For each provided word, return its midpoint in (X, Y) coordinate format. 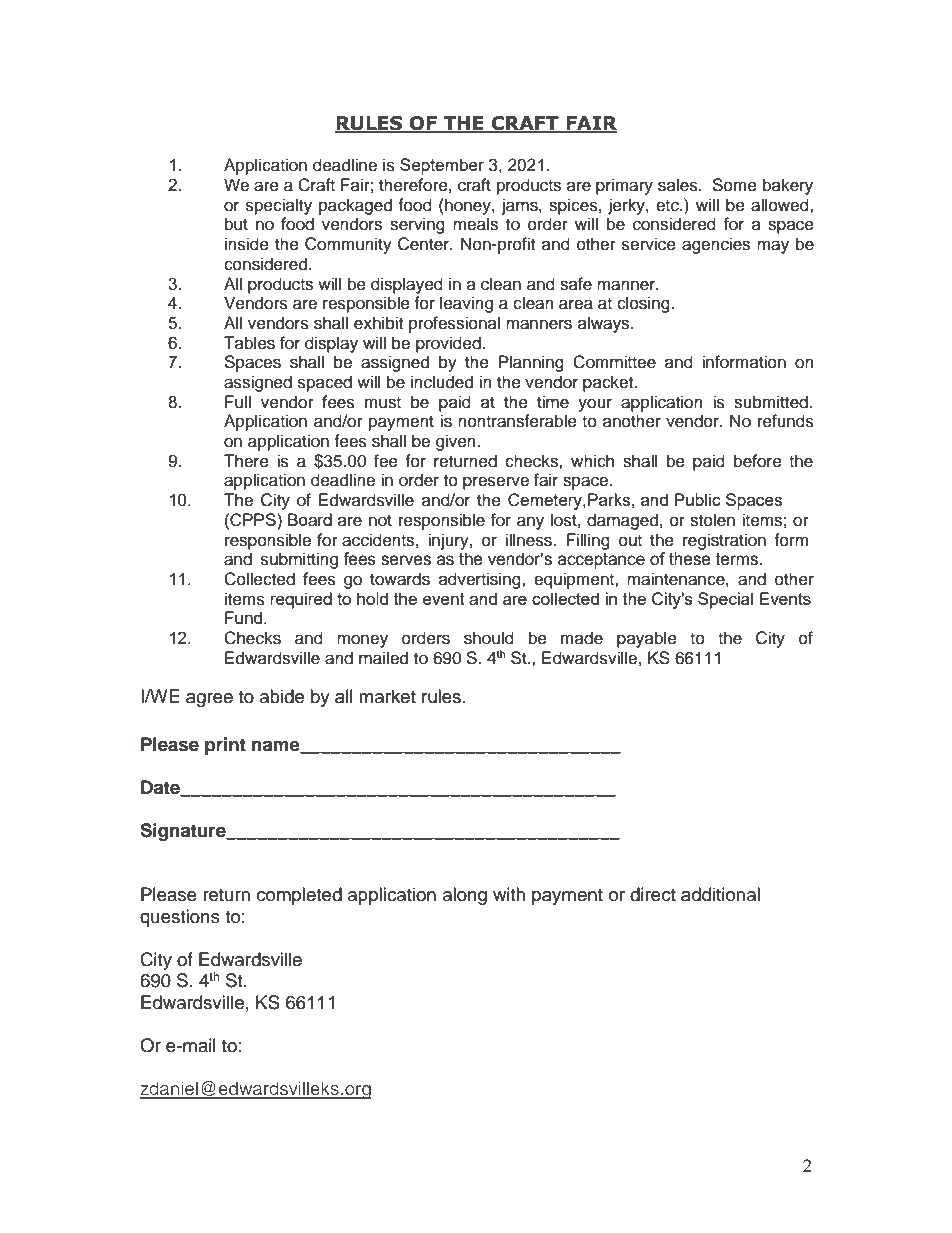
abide (282, 696)
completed (299, 896)
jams (521, 206)
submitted (771, 402)
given (457, 442)
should (489, 638)
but (236, 224)
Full (238, 402)
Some (734, 185)
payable (647, 639)
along (465, 896)
